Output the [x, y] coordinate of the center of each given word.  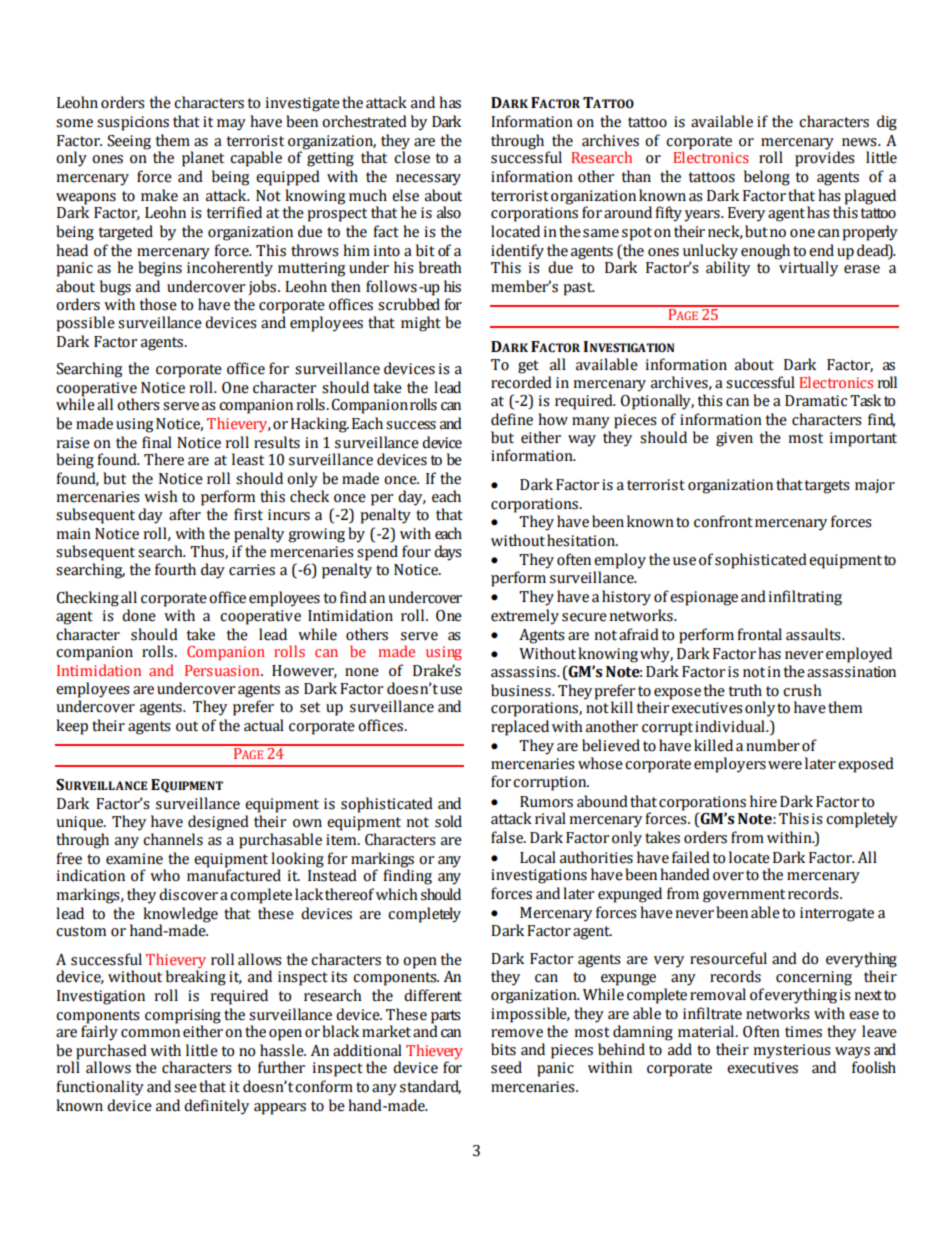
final [157, 442]
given [734, 439]
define [512, 419]
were [785, 765]
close [412, 157]
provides [824, 159]
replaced [520, 728]
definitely [216, 1107]
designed [218, 823]
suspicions [133, 123]
